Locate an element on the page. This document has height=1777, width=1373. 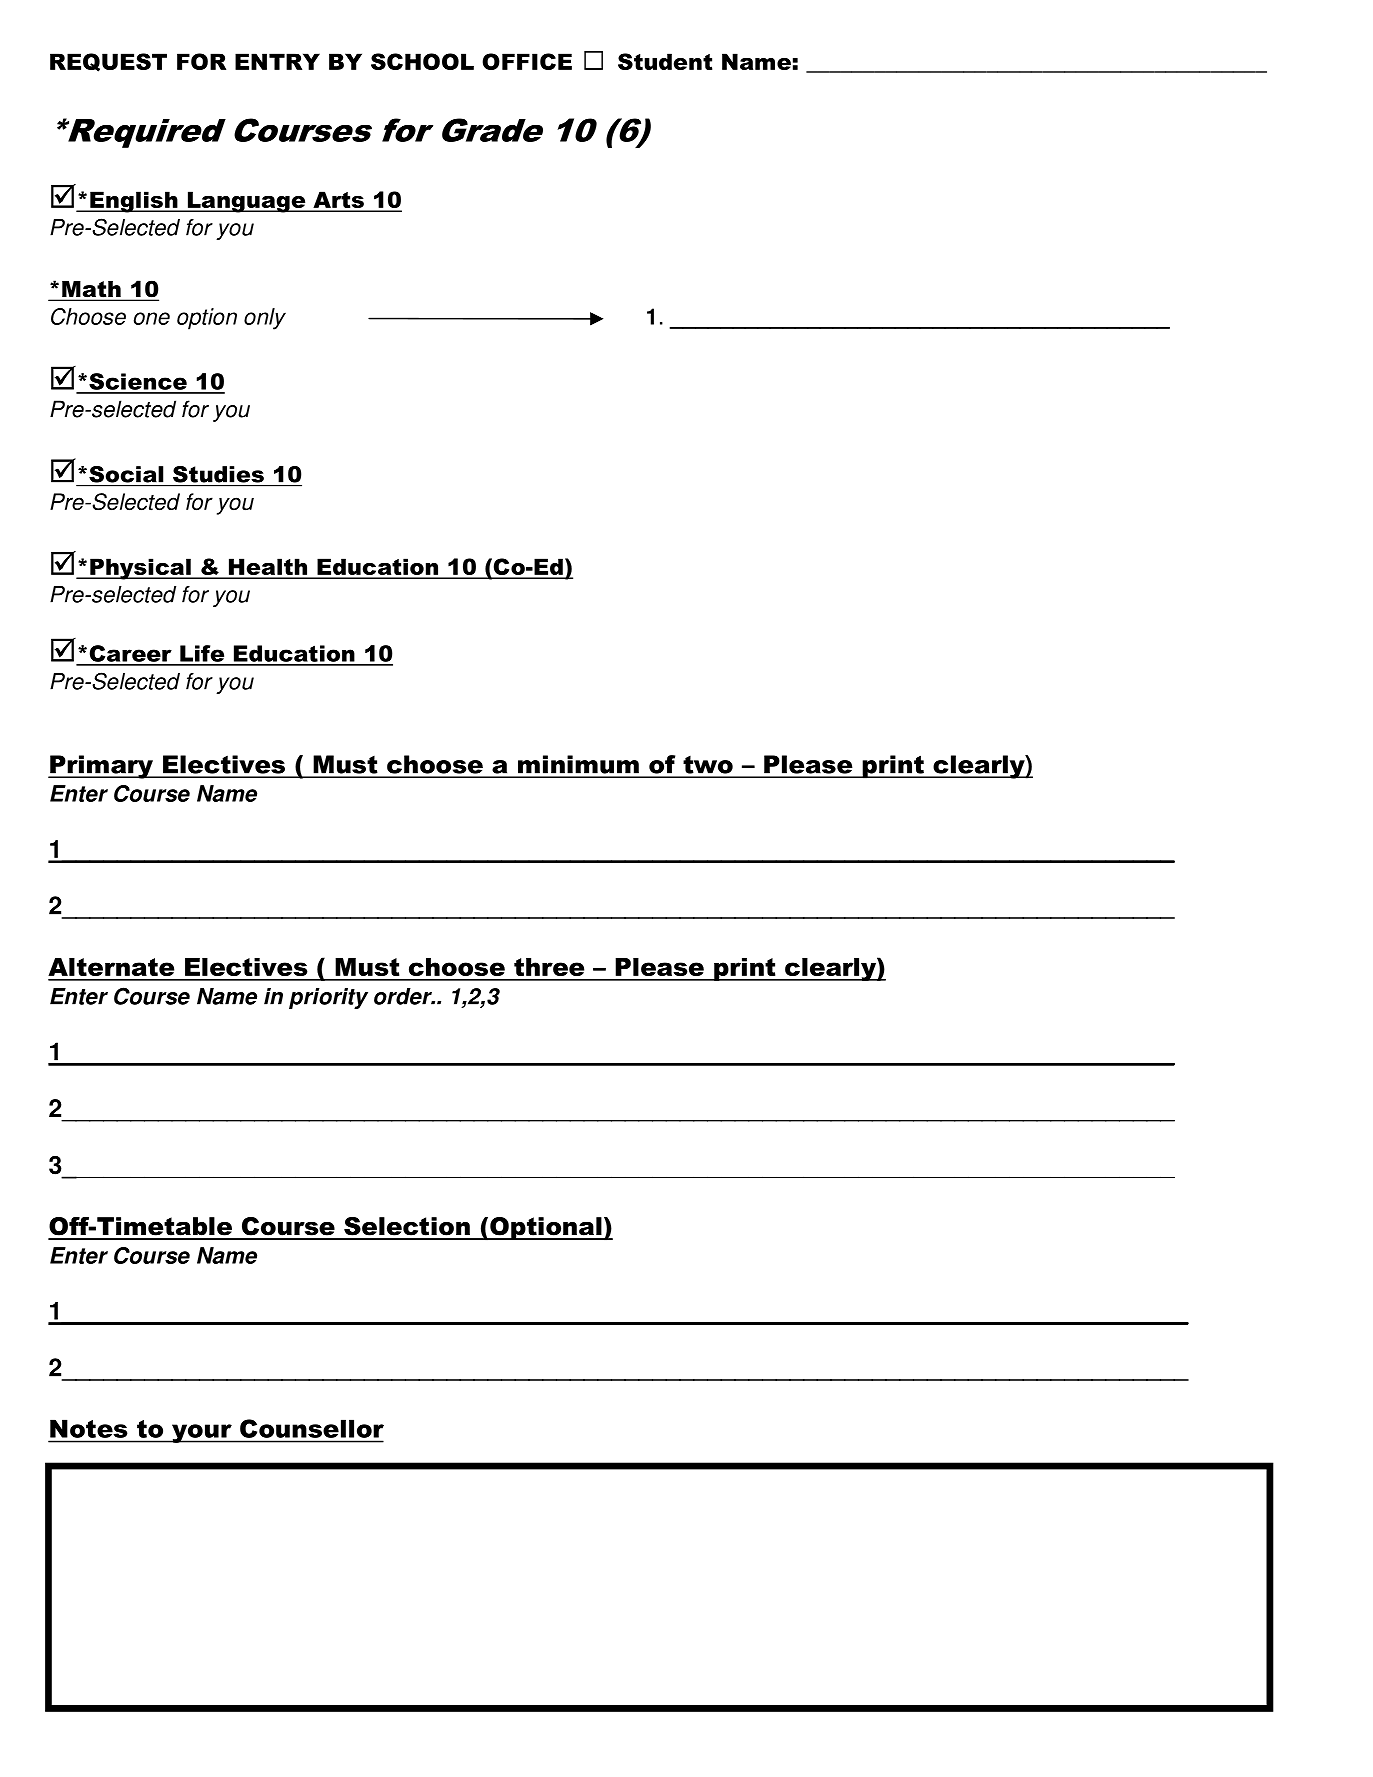
three is located at coordinates (549, 967).
